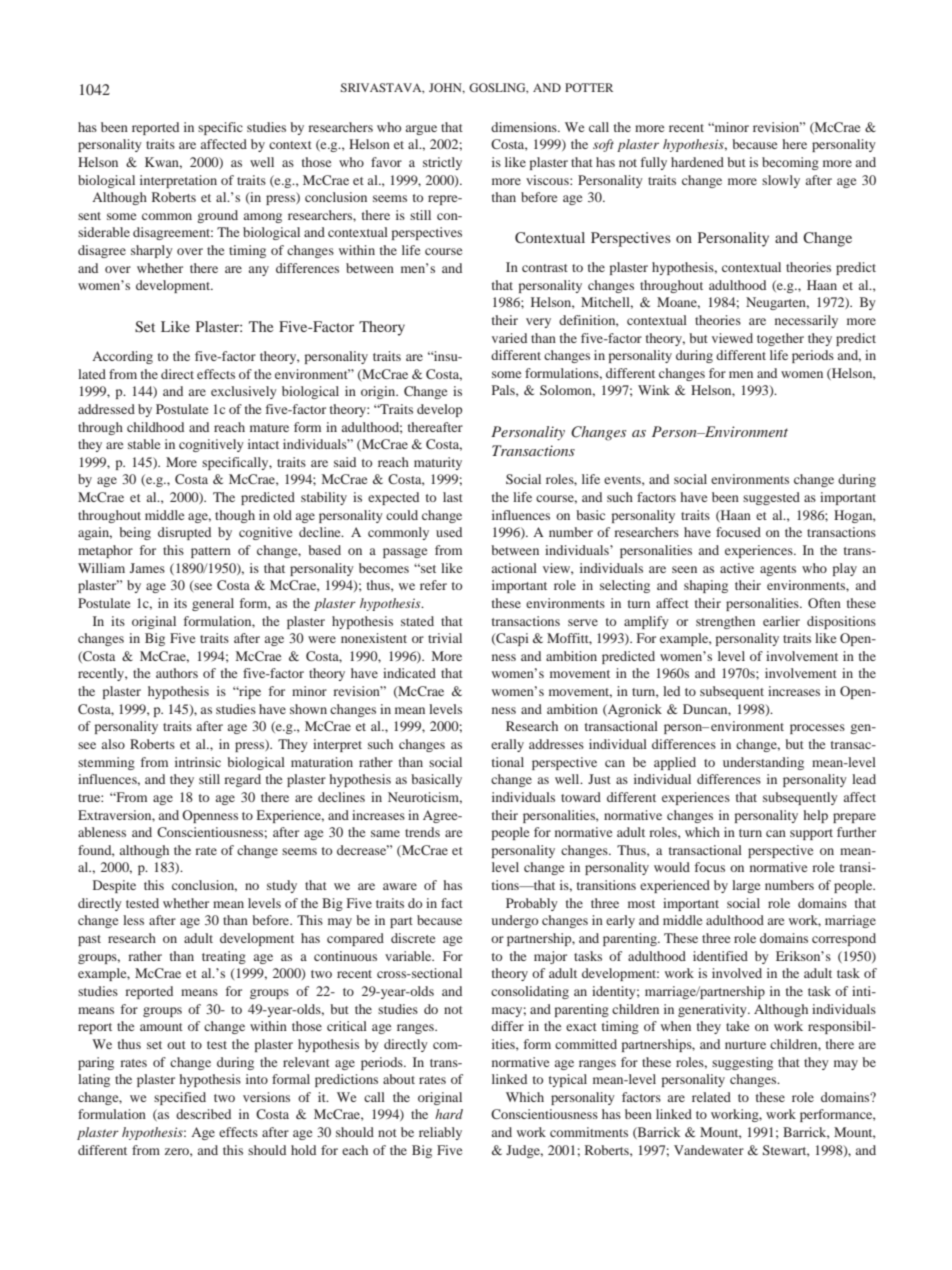 This image has height=1270, width=952. I want to click on trends, so click(422, 832).
